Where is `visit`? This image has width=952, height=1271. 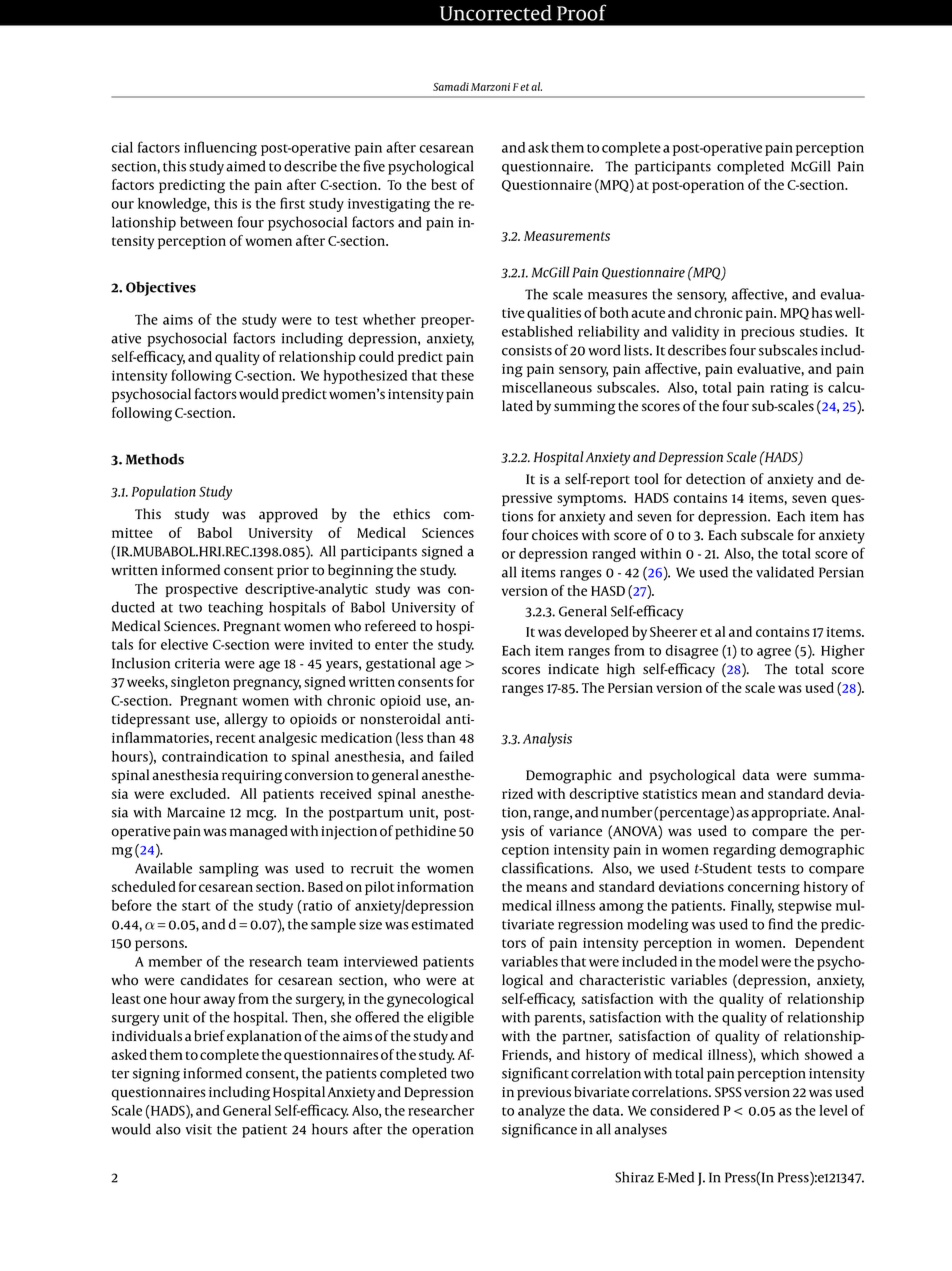 visit is located at coordinates (198, 1129).
